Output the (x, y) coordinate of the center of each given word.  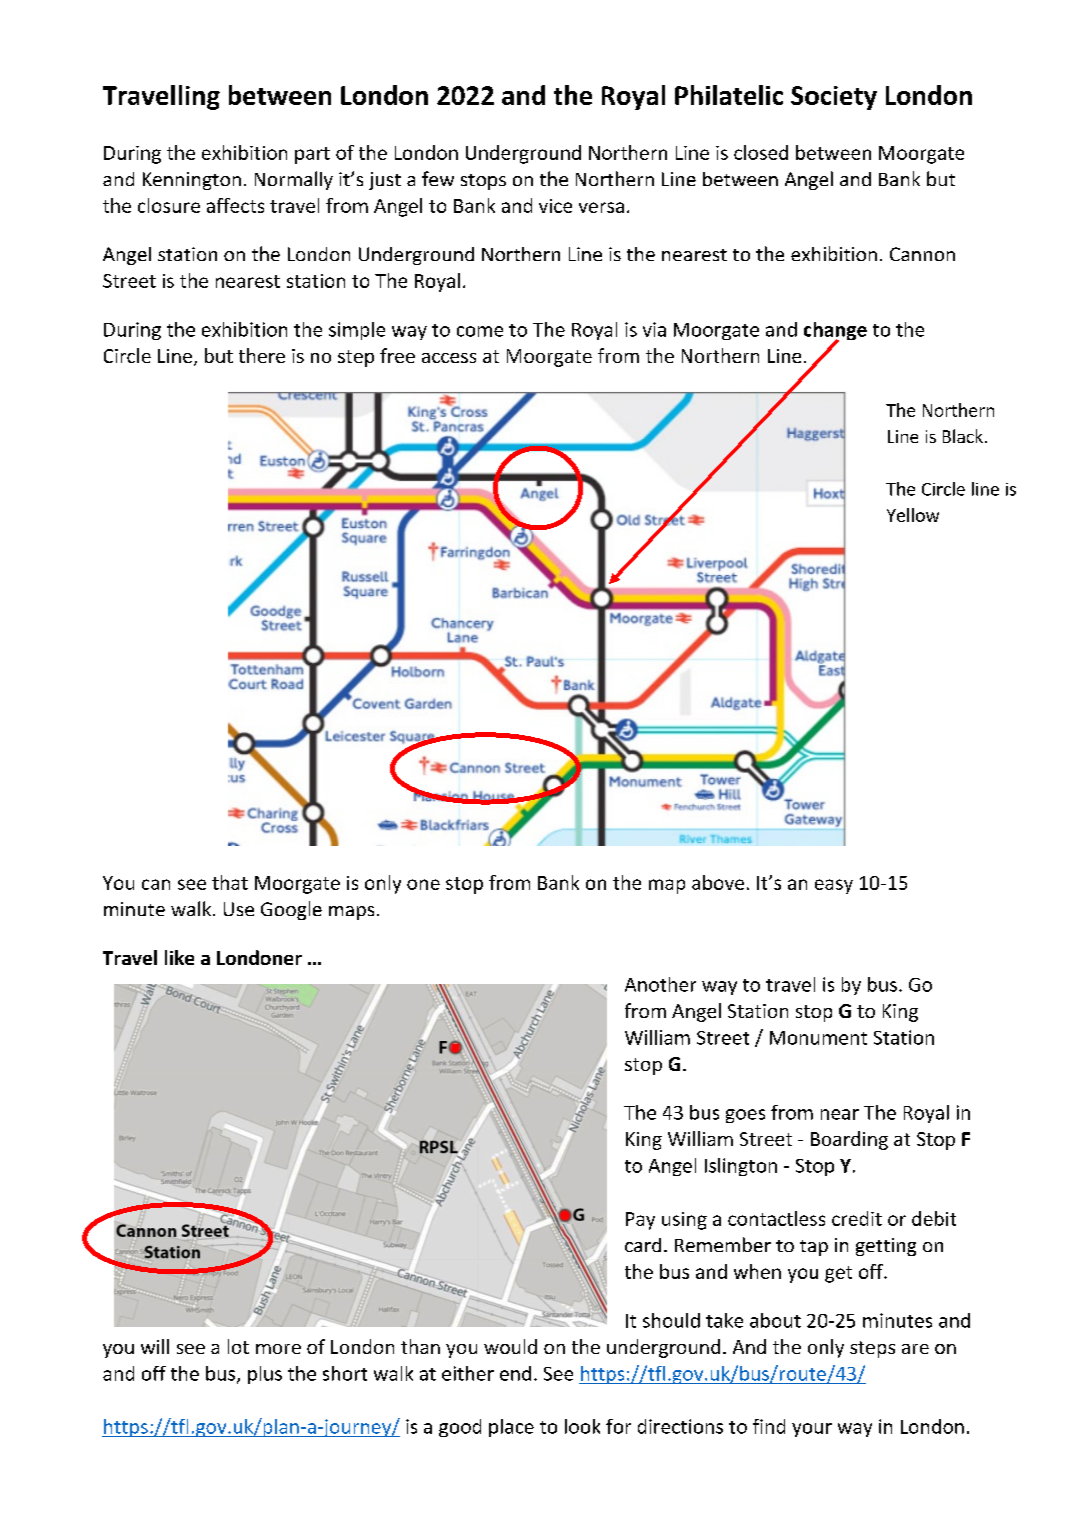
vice (555, 206)
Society (834, 98)
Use (239, 909)
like (179, 957)
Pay (640, 1221)
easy (834, 886)
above (718, 882)
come (480, 331)
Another (660, 984)
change (835, 332)
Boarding (849, 1140)
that (230, 882)
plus (265, 1375)
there (262, 355)
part (312, 155)
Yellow (913, 515)
